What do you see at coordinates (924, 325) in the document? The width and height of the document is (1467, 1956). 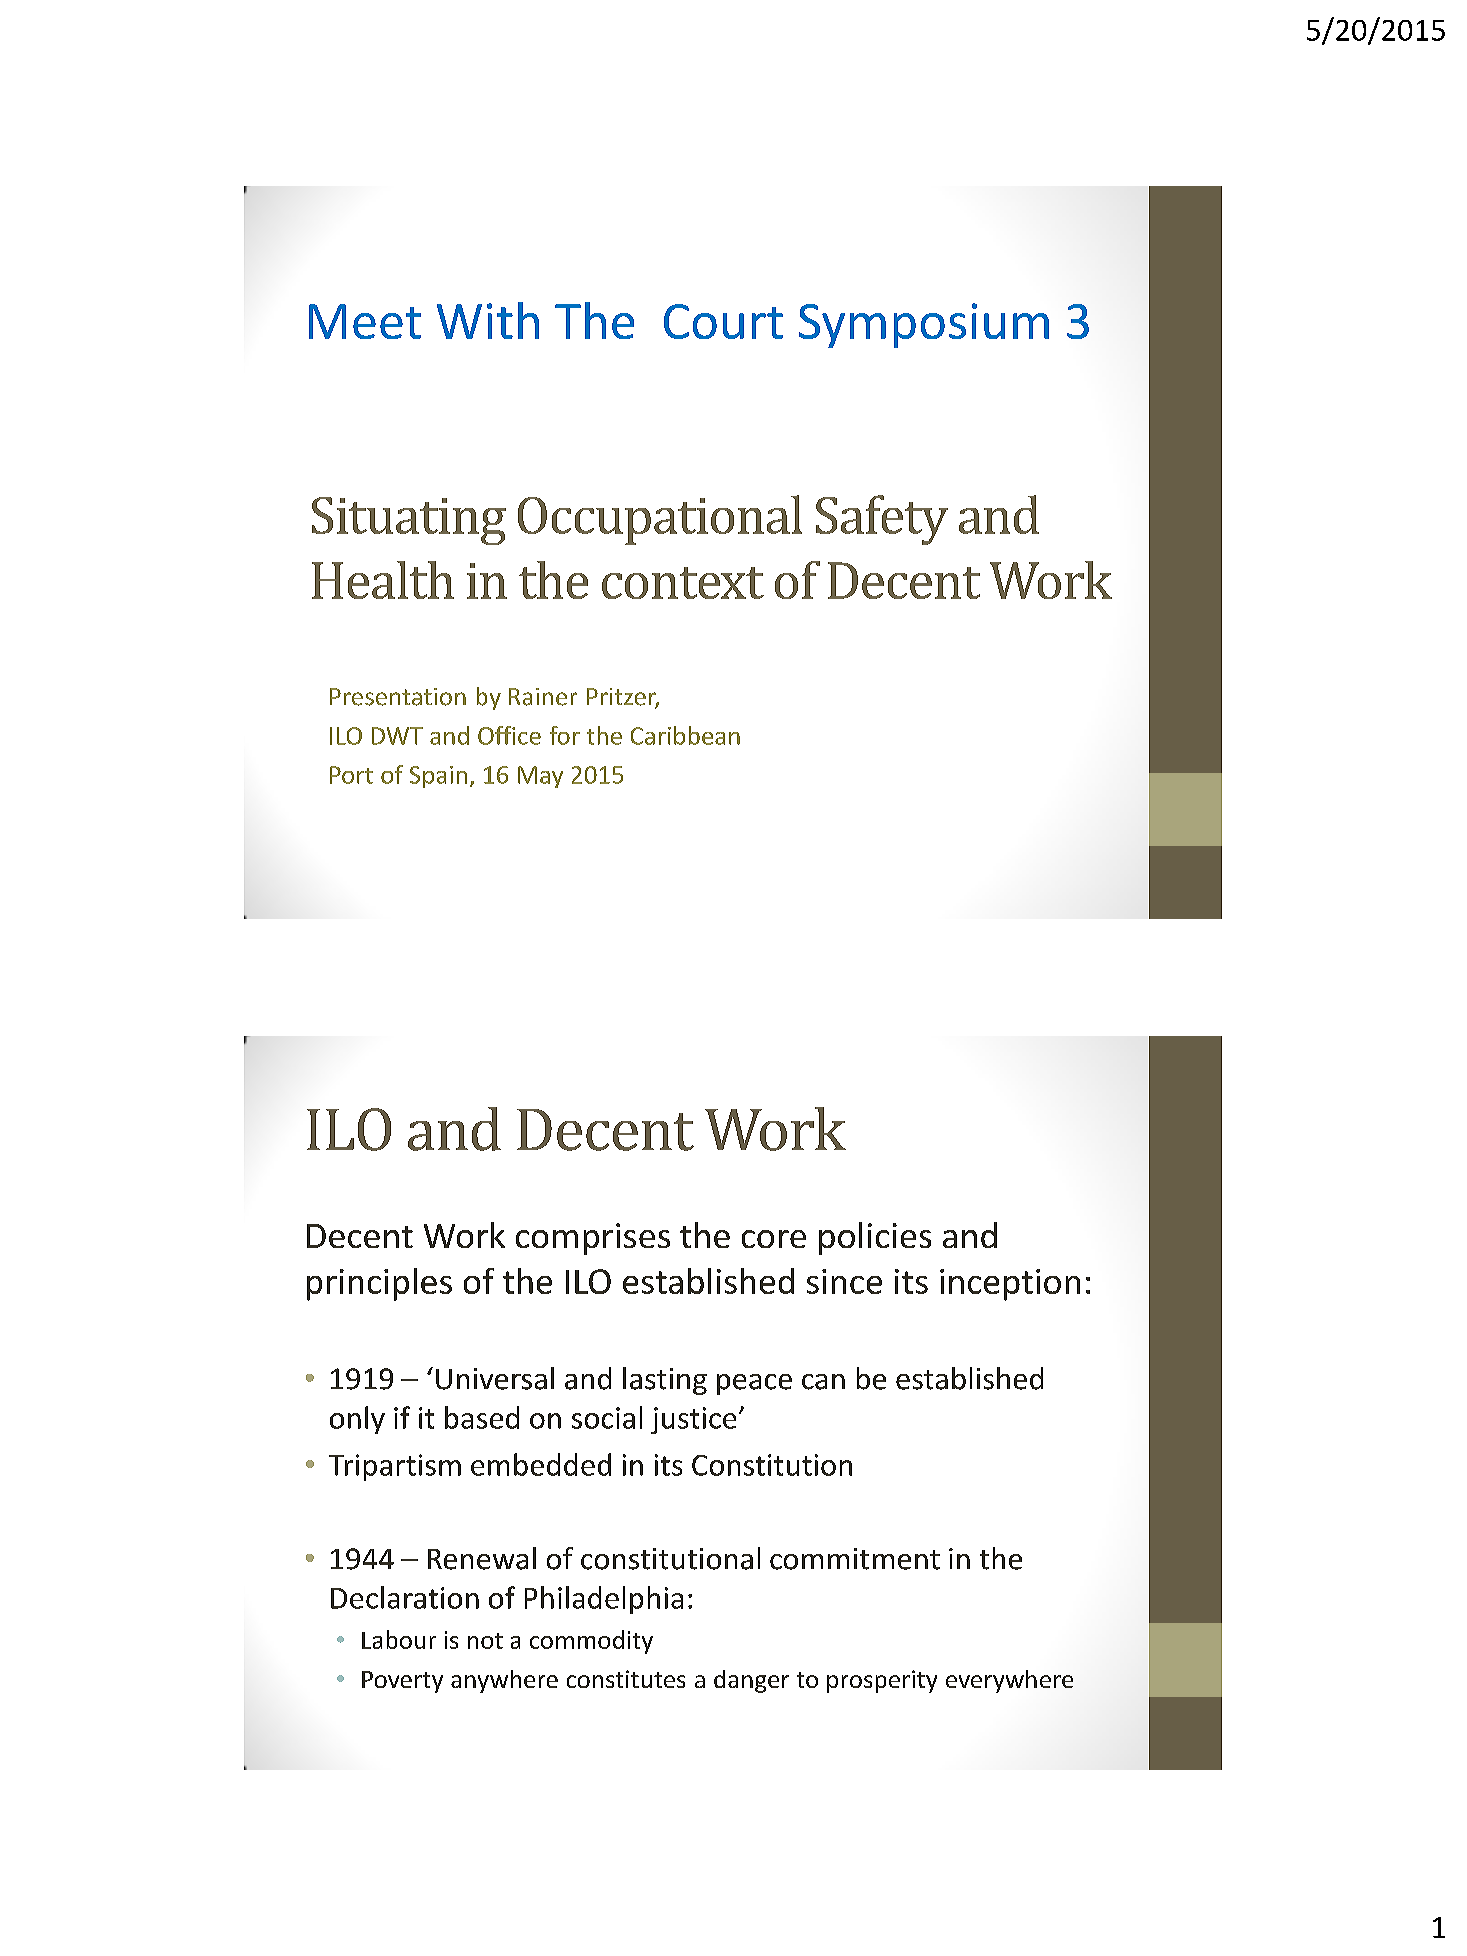 I see `Symposium` at bounding box center [924, 325].
